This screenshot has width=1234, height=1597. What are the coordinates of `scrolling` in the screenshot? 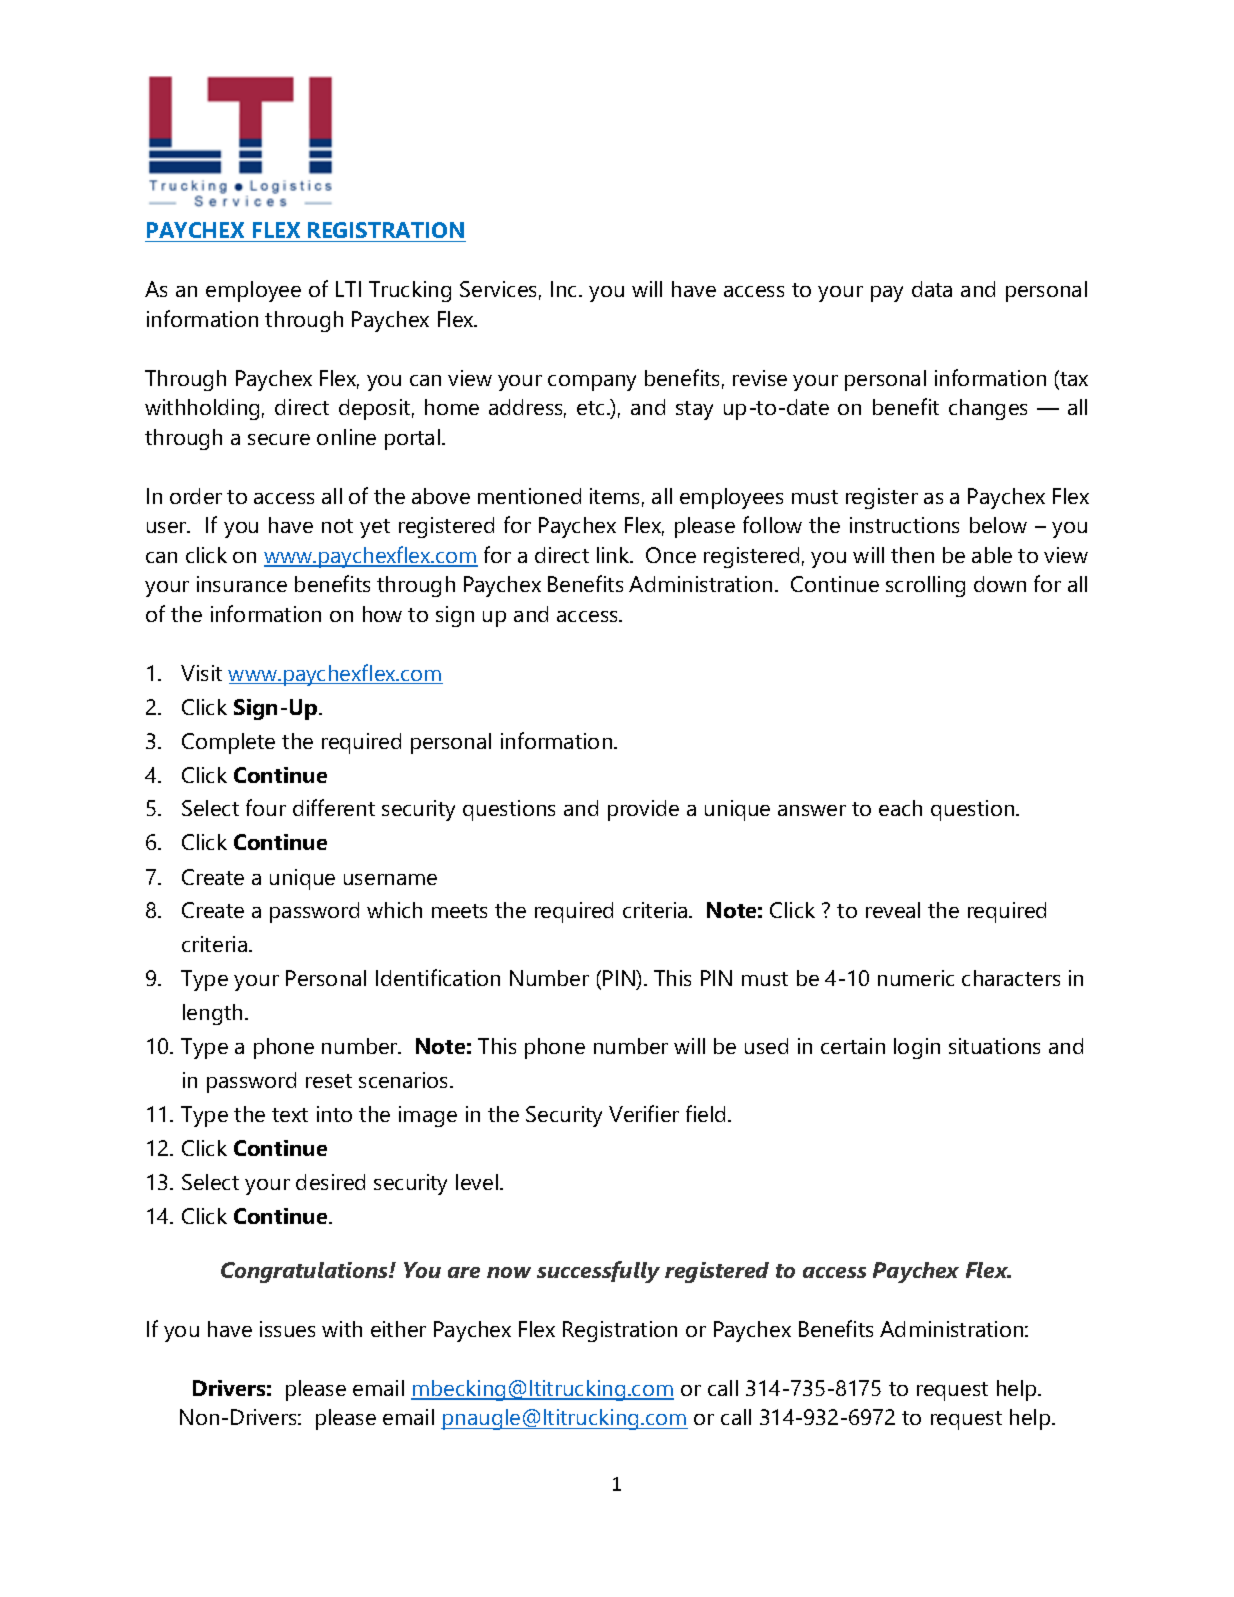 It's located at (925, 586).
